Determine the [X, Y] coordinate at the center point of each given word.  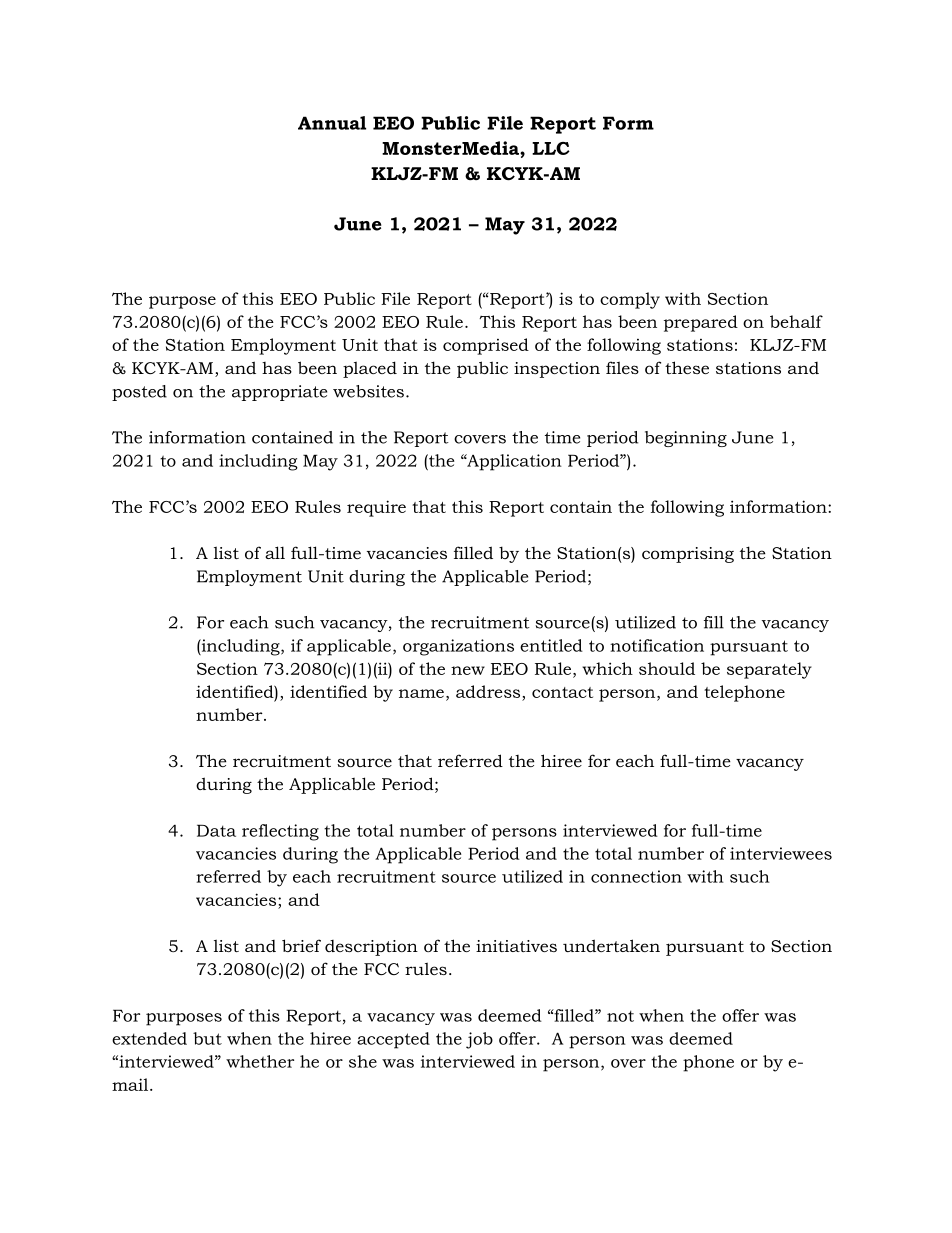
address [489, 691]
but [207, 1038]
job [479, 1040]
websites [368, 391]
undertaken [611, 945]
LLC [551, 148]
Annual [332, 123]
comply [630, 300]
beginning [686, 439]
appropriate [279, 393]
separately [769, 670]
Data [216, 830]
